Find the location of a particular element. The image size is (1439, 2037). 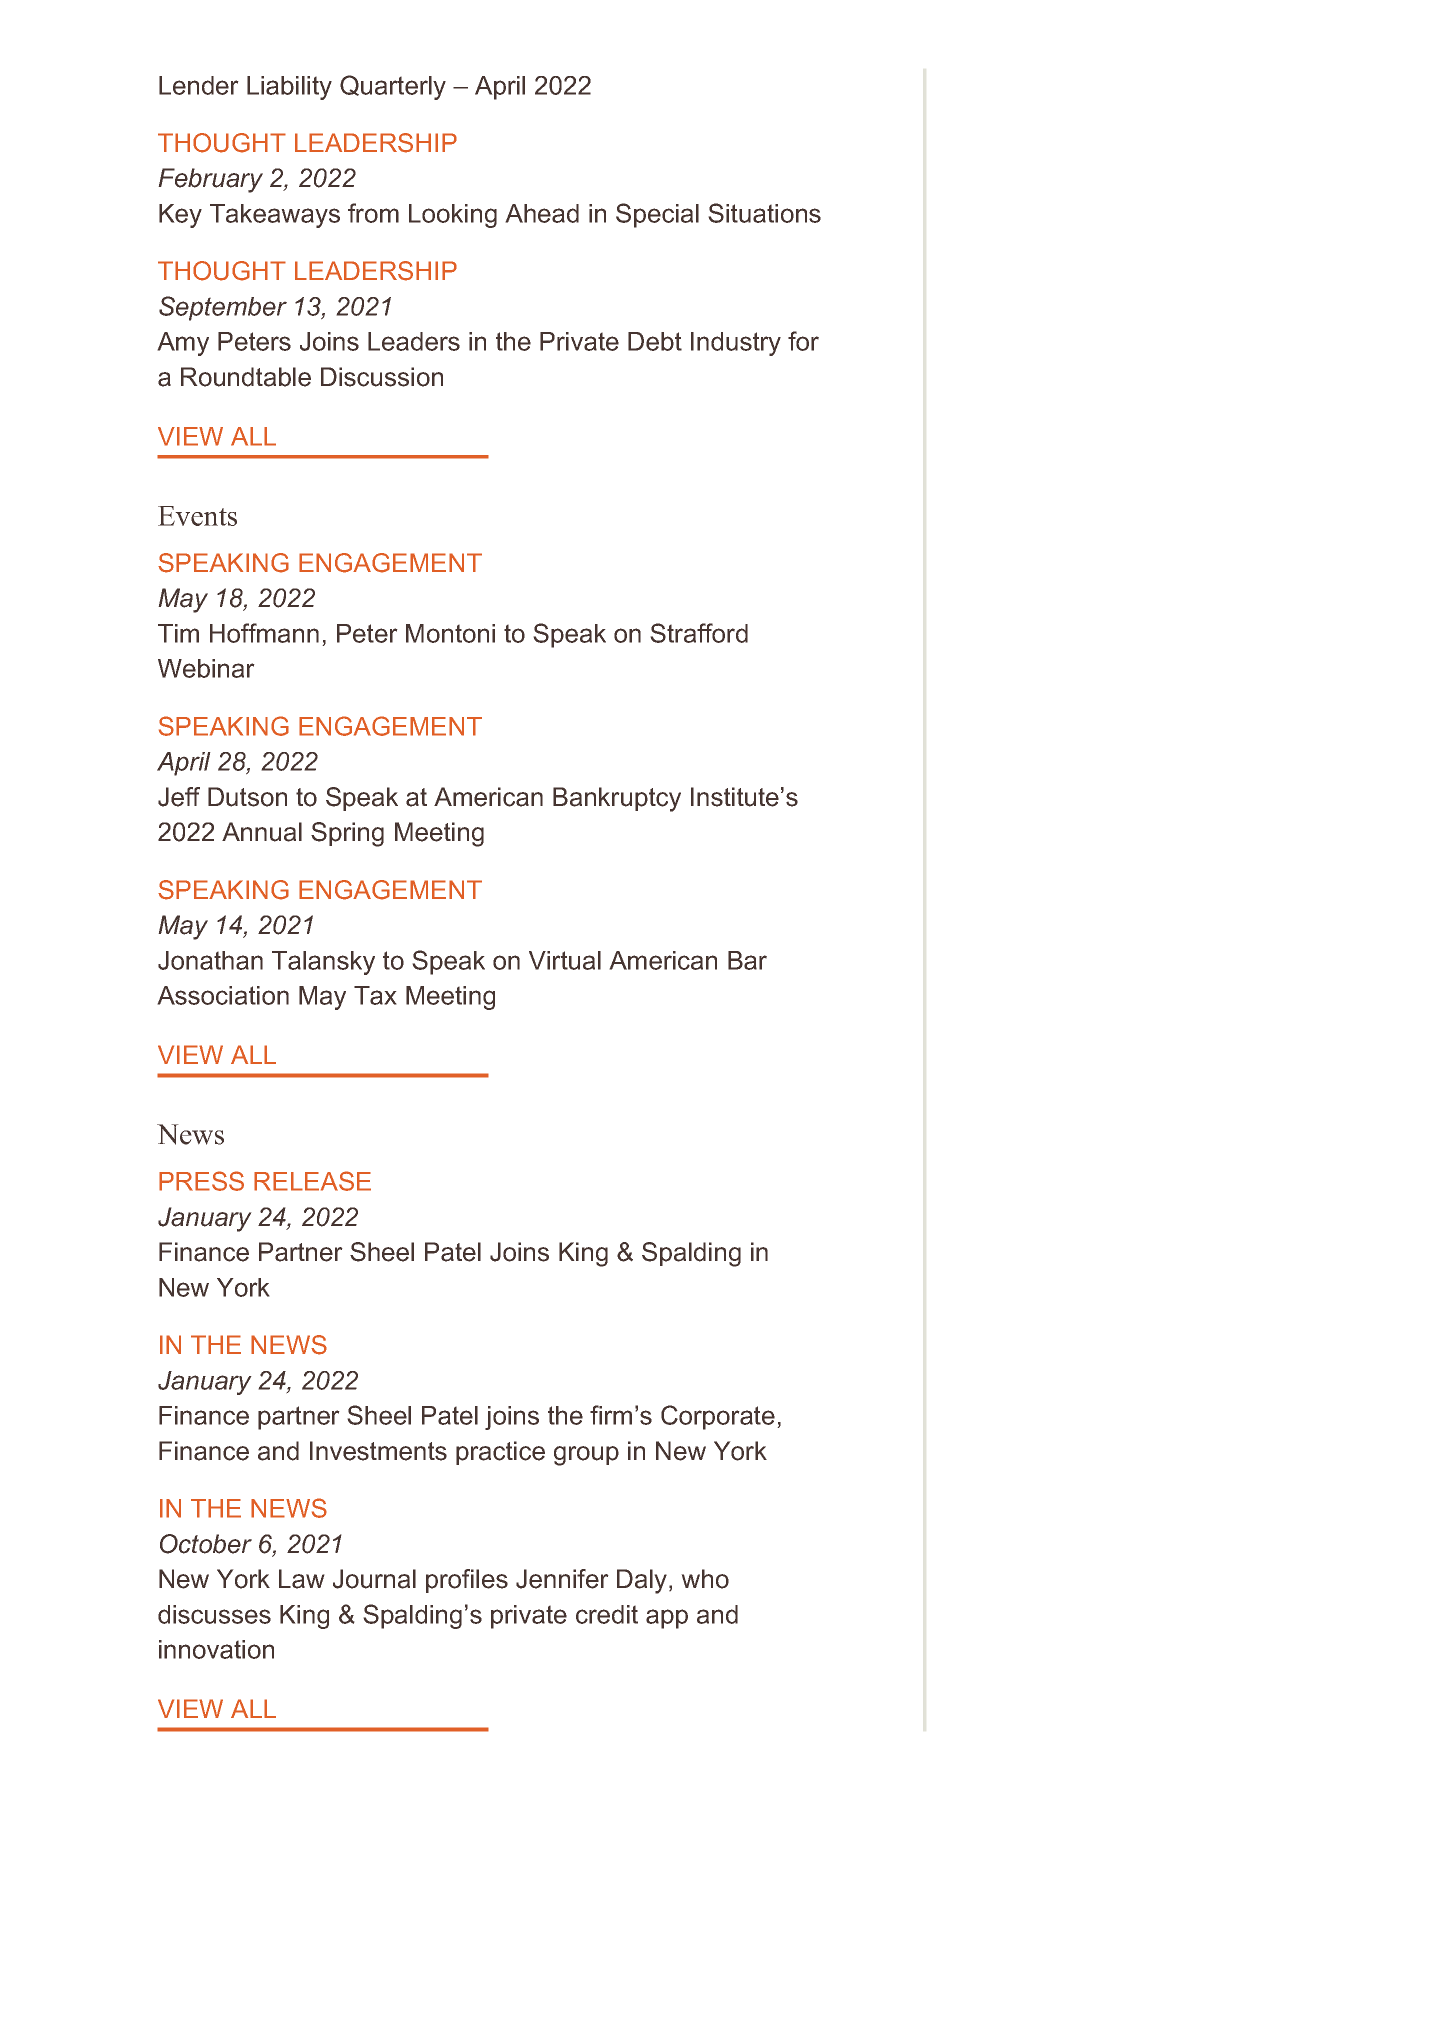

Quarterly is located at coordinates (393, 87).
